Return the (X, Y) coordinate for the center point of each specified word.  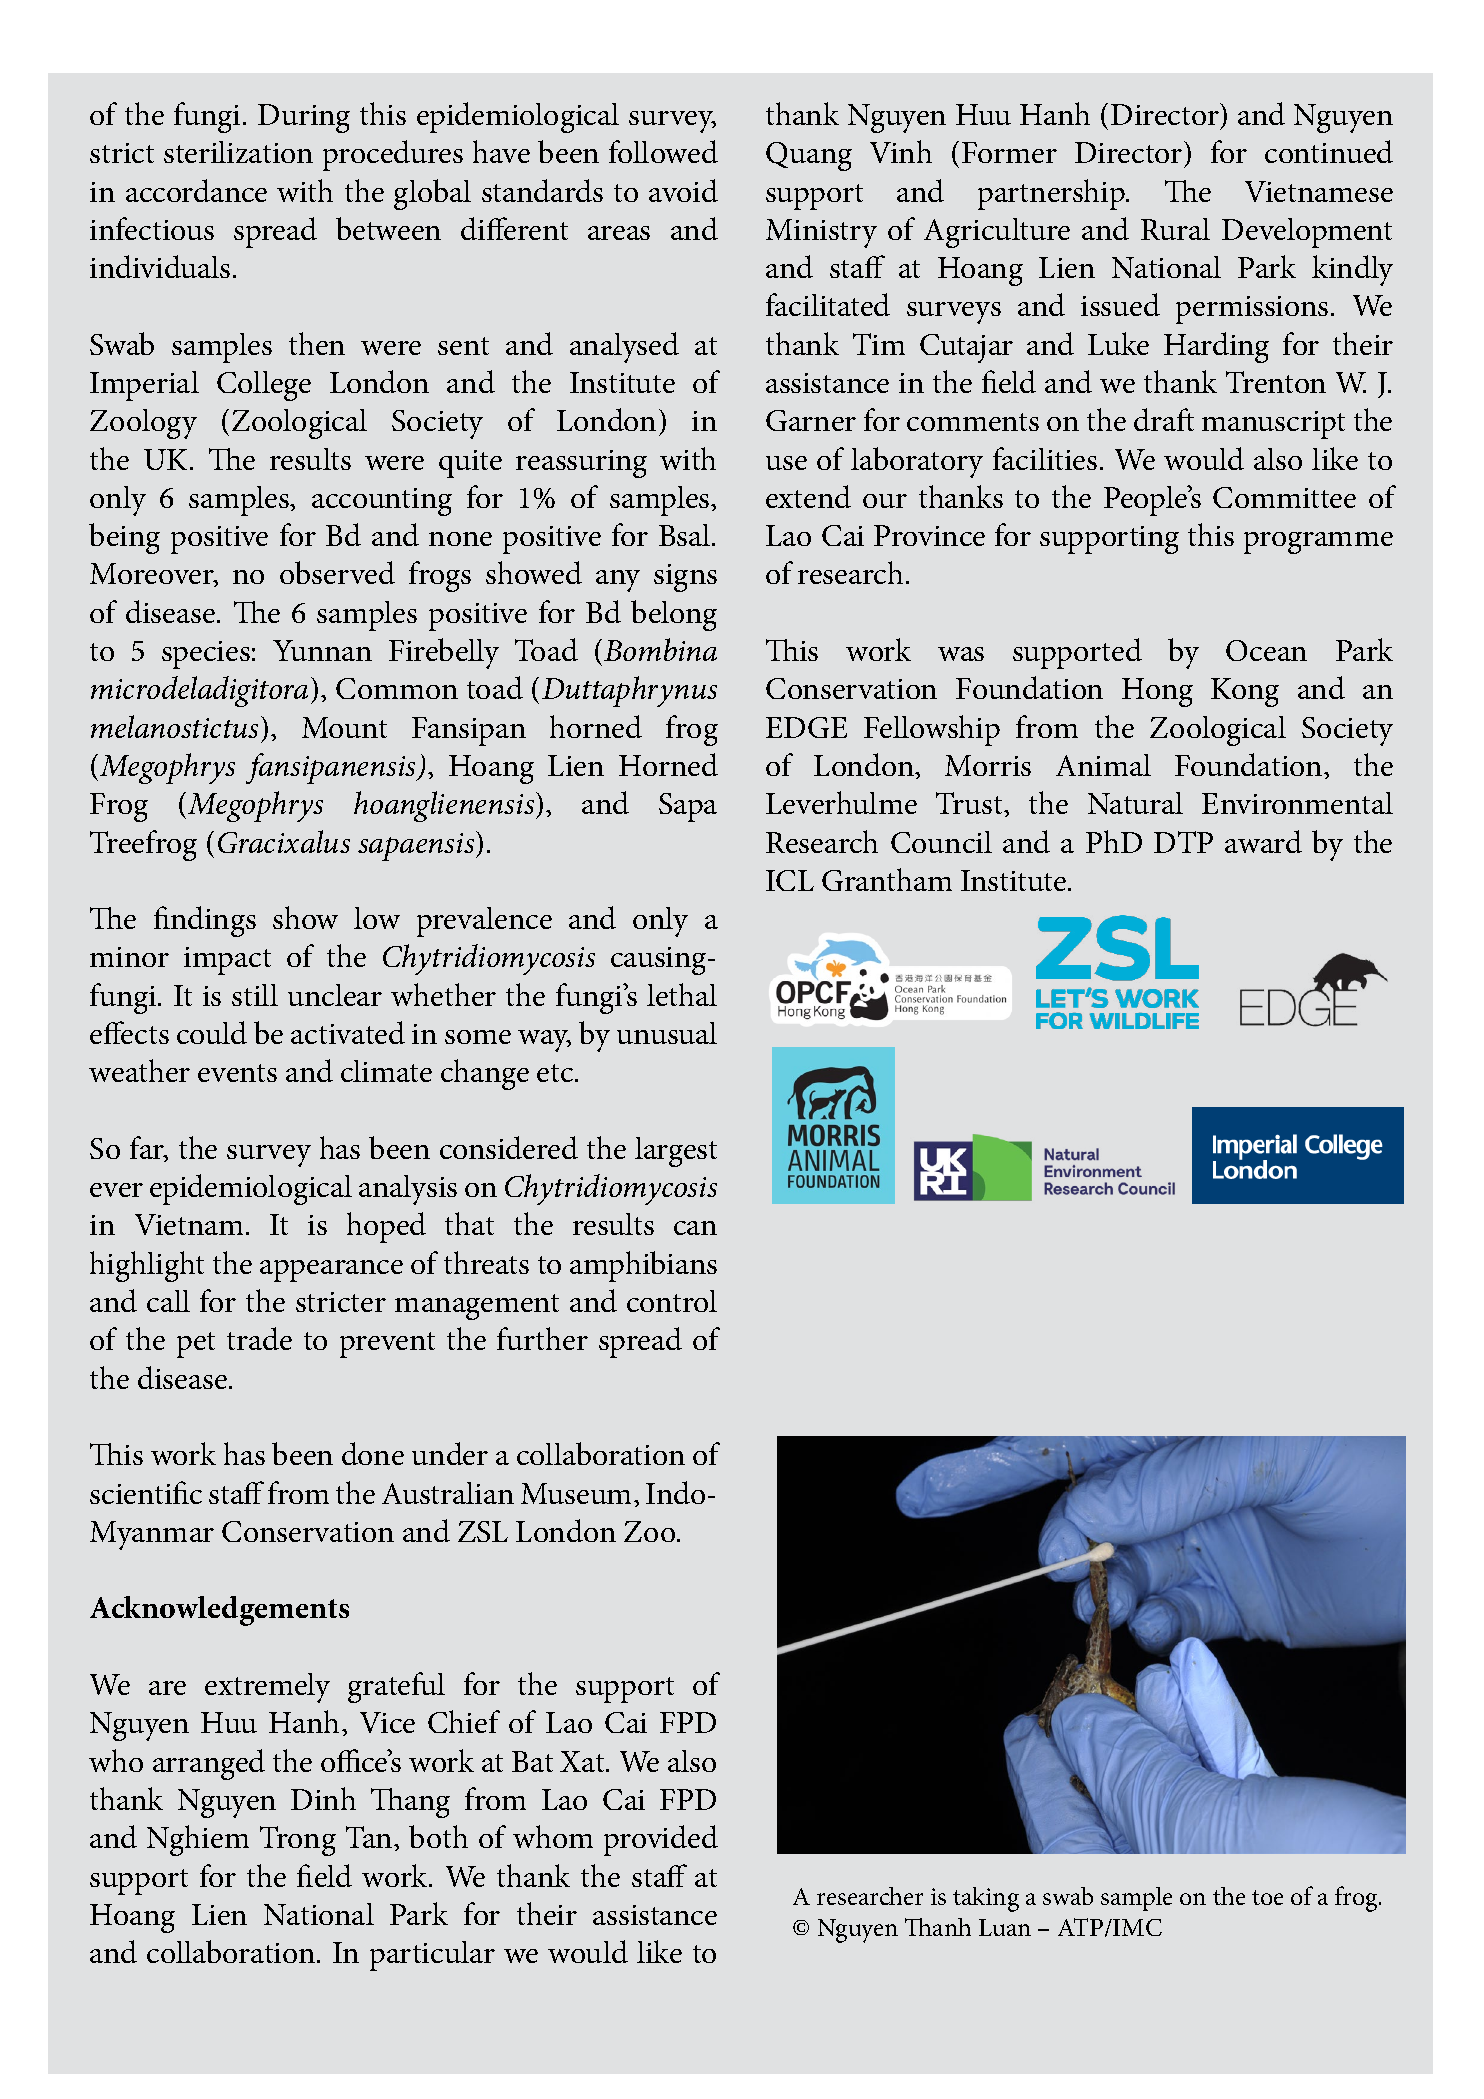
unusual (667, 1033)
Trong (298, 1841)
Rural (1175, 229)
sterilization (238, 152)
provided (661, 1840)
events (237, 1073)
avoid (683, 190)
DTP (1183, 842)
